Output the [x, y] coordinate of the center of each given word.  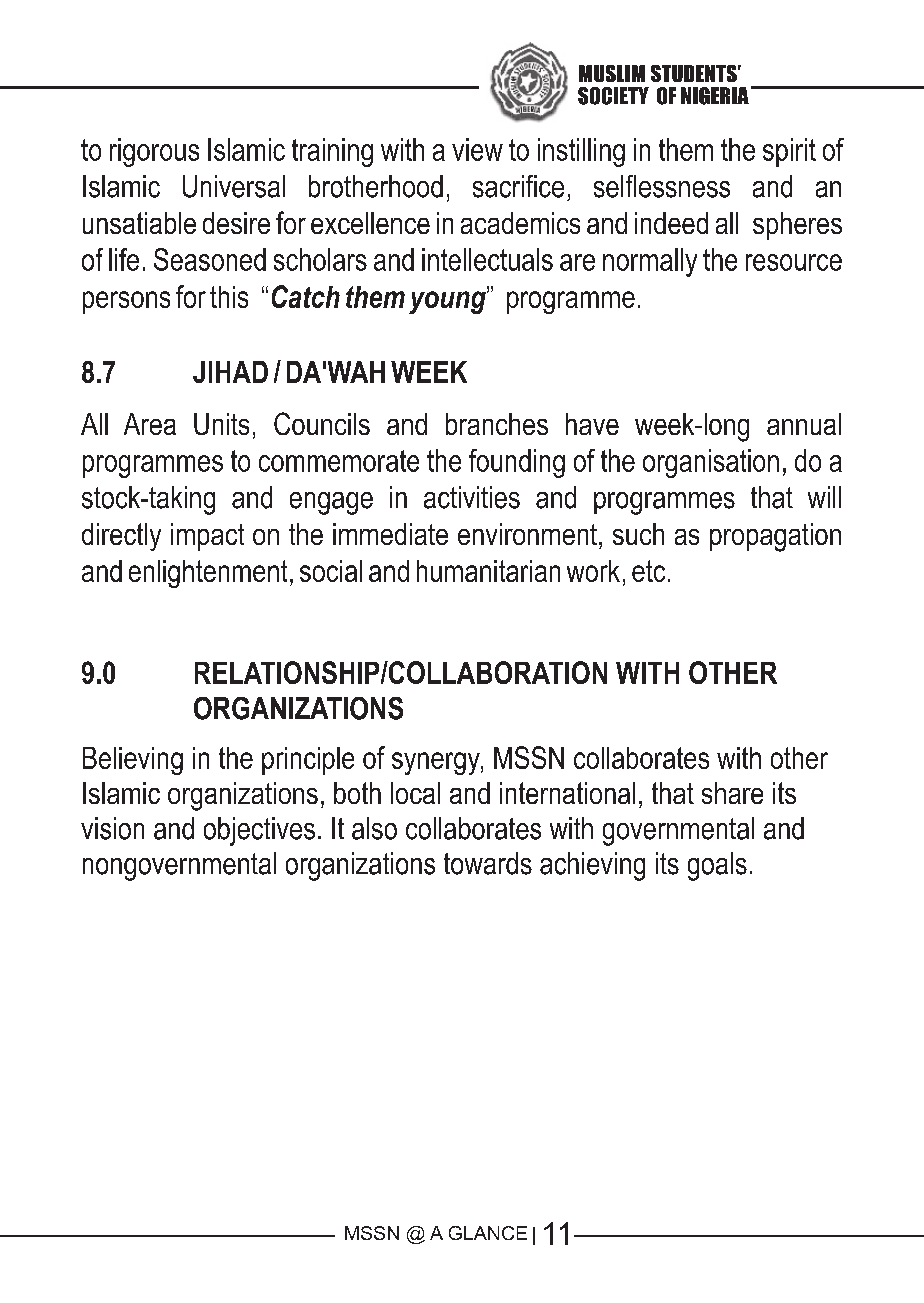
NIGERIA [715, 96]
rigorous [154, 152]
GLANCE [488, 1233]
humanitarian [488, 571]
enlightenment [208, 574]
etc [648, 571]
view [477, 149]
